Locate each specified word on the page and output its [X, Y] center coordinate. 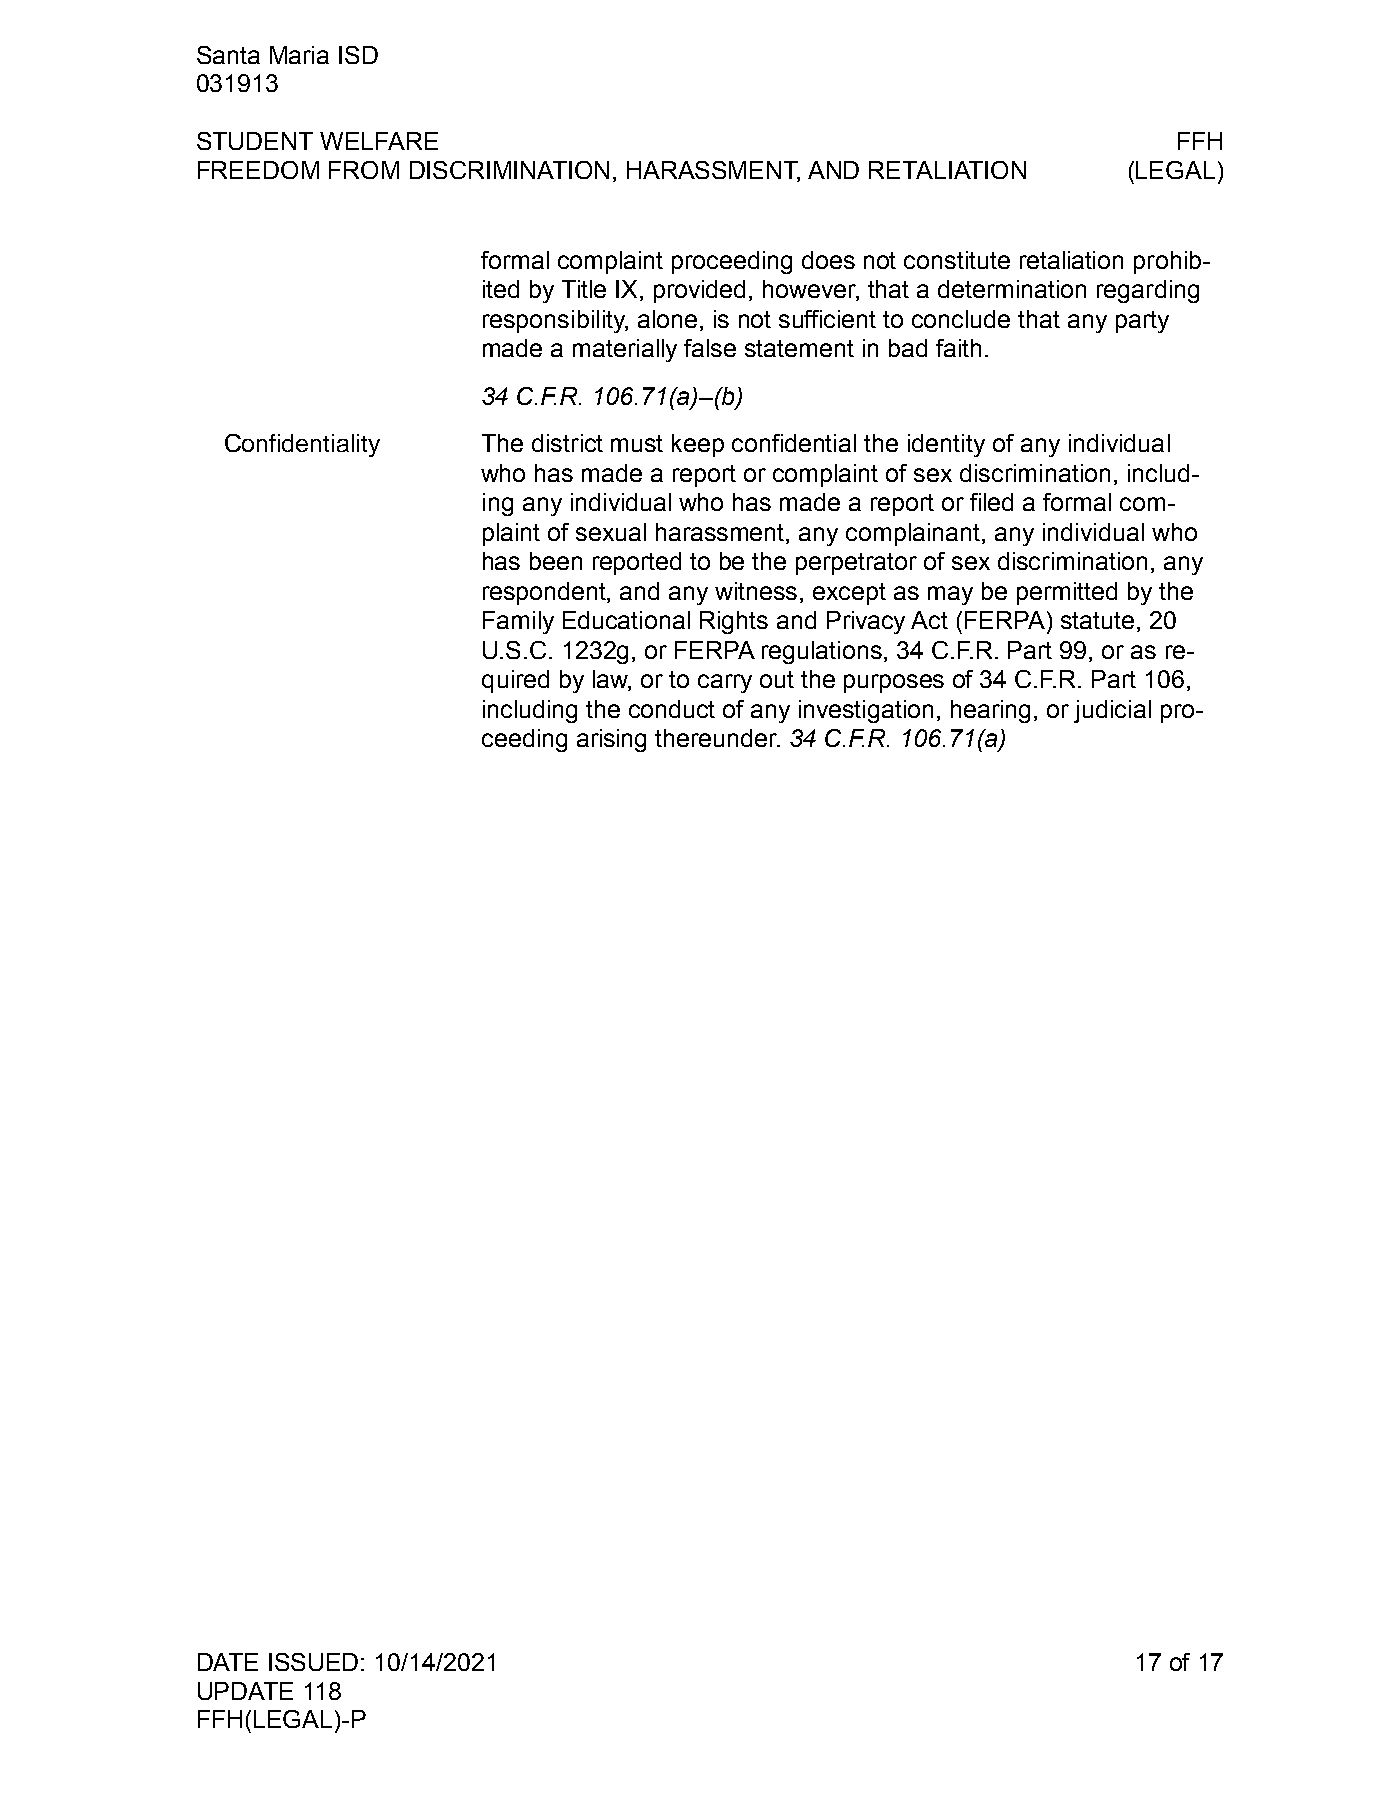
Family [518, 622]
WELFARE [379, 141]
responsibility [555, 321]
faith [958, 348]
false [710, 348]
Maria [299, 55]
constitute [957, 260]
